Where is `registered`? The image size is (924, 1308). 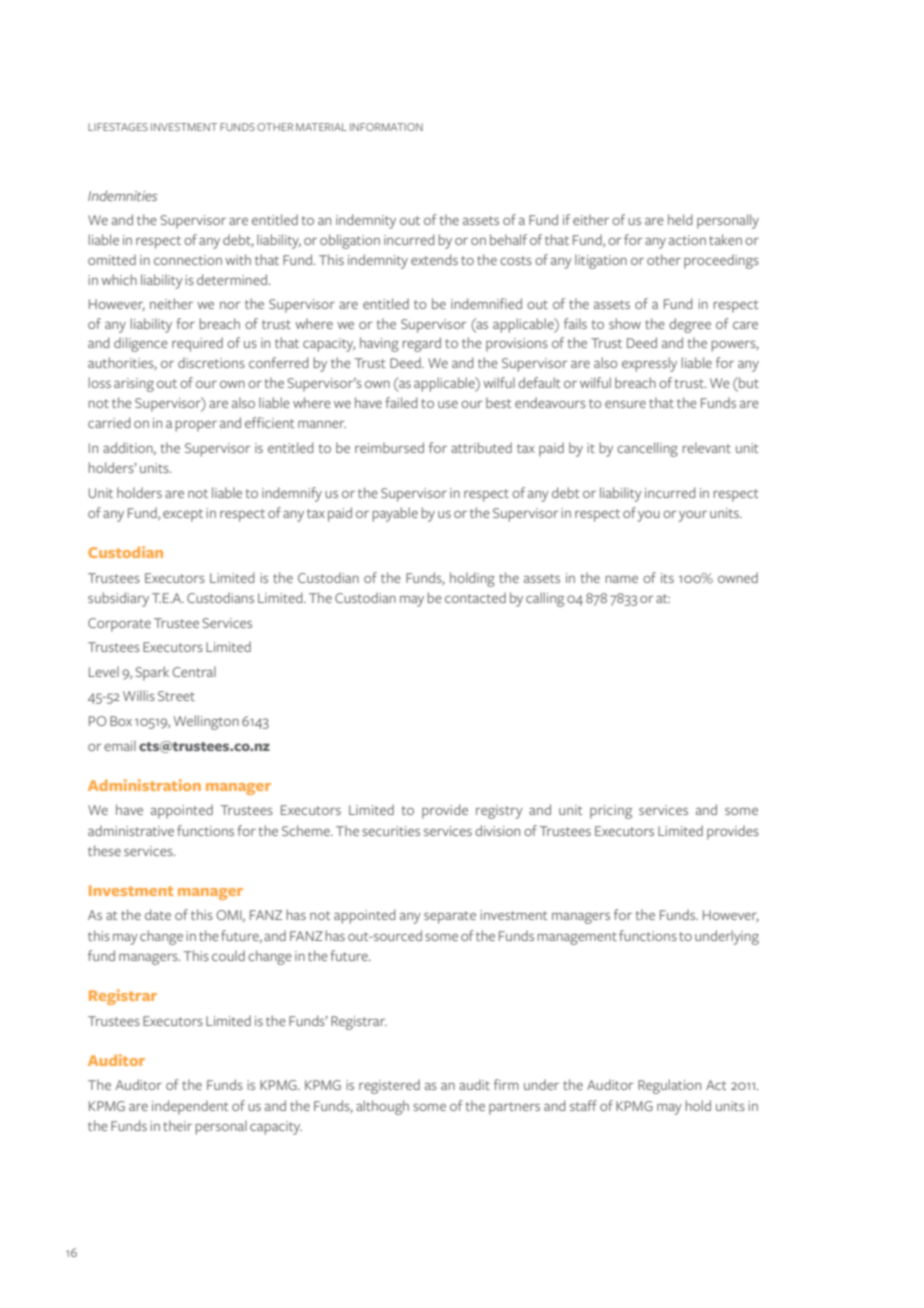 registered is located at coordinates (389, 1086).
